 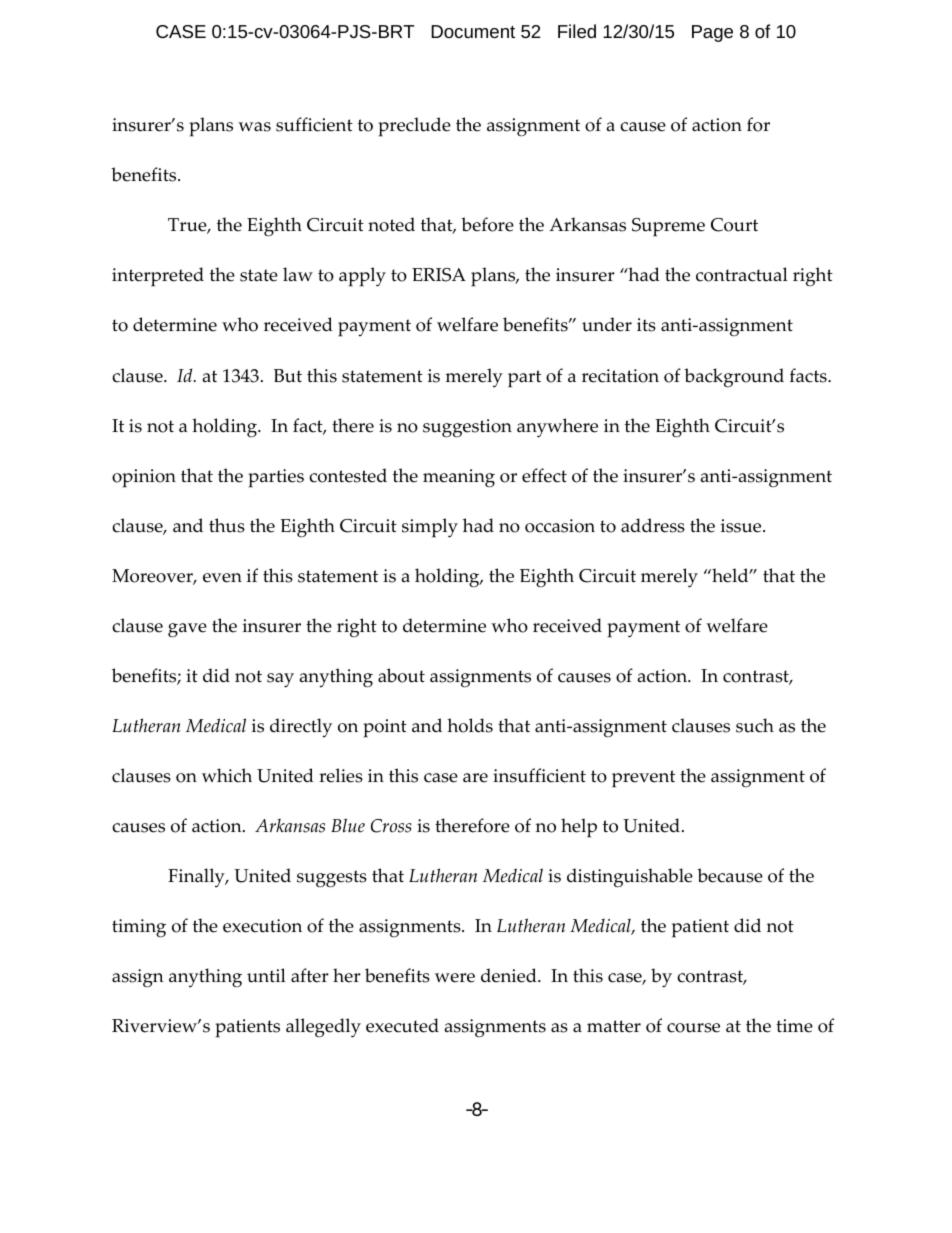 I want to click on until, so click(x=266, y=975).
